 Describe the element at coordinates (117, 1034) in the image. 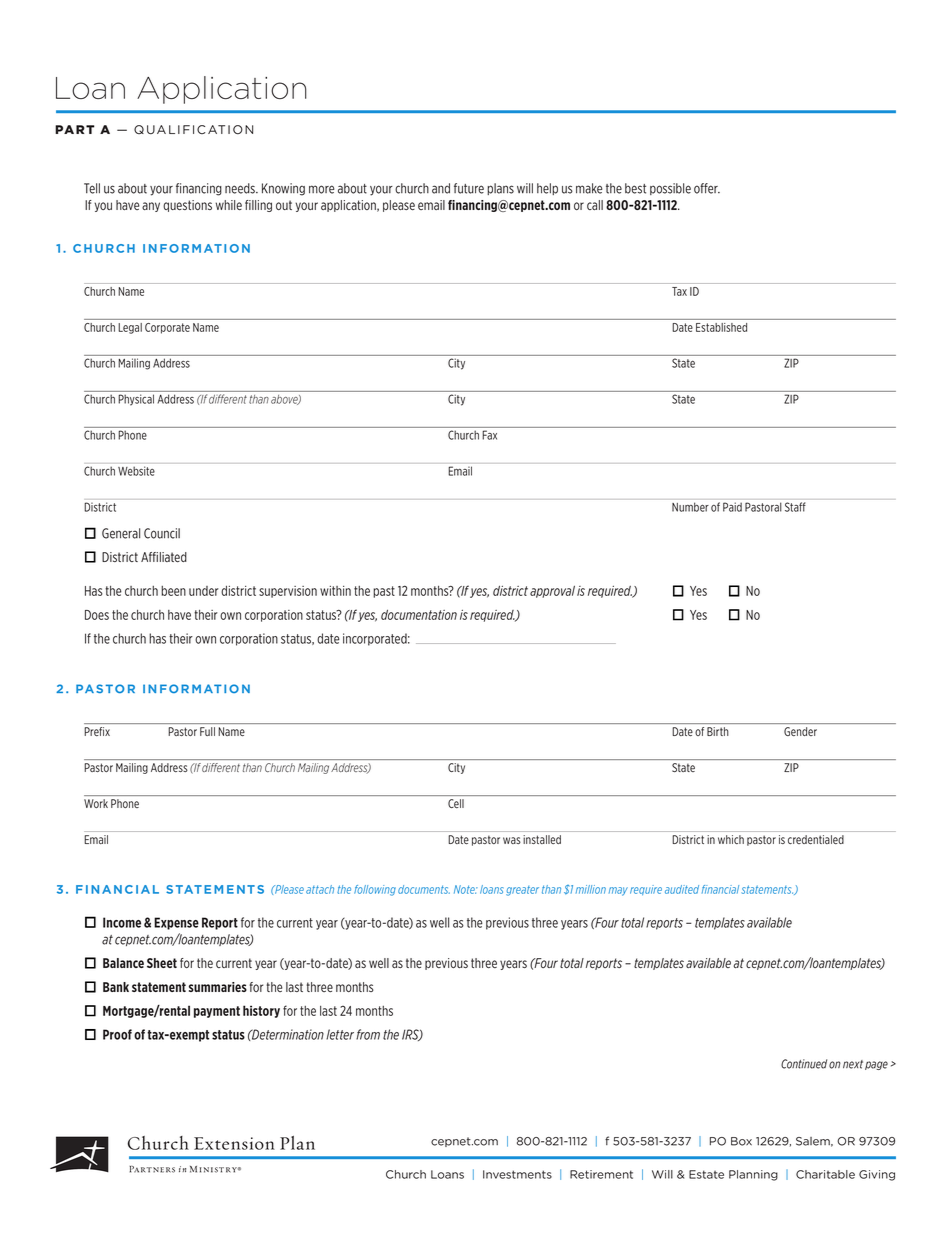

I see `Proof` at that location.
